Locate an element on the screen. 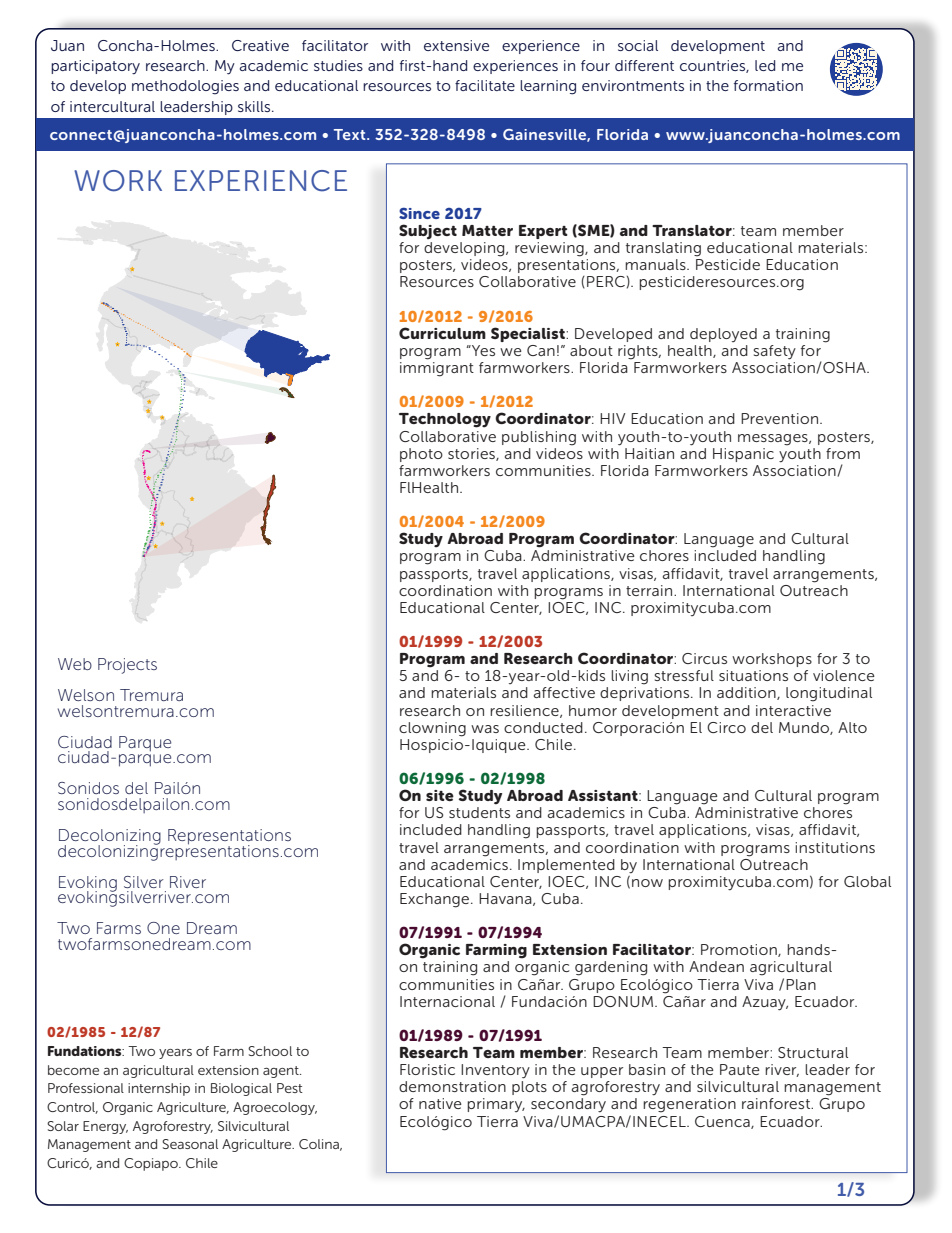 This screenshot has height=1233, width=952. addition is located at coordinates (747, 693).
